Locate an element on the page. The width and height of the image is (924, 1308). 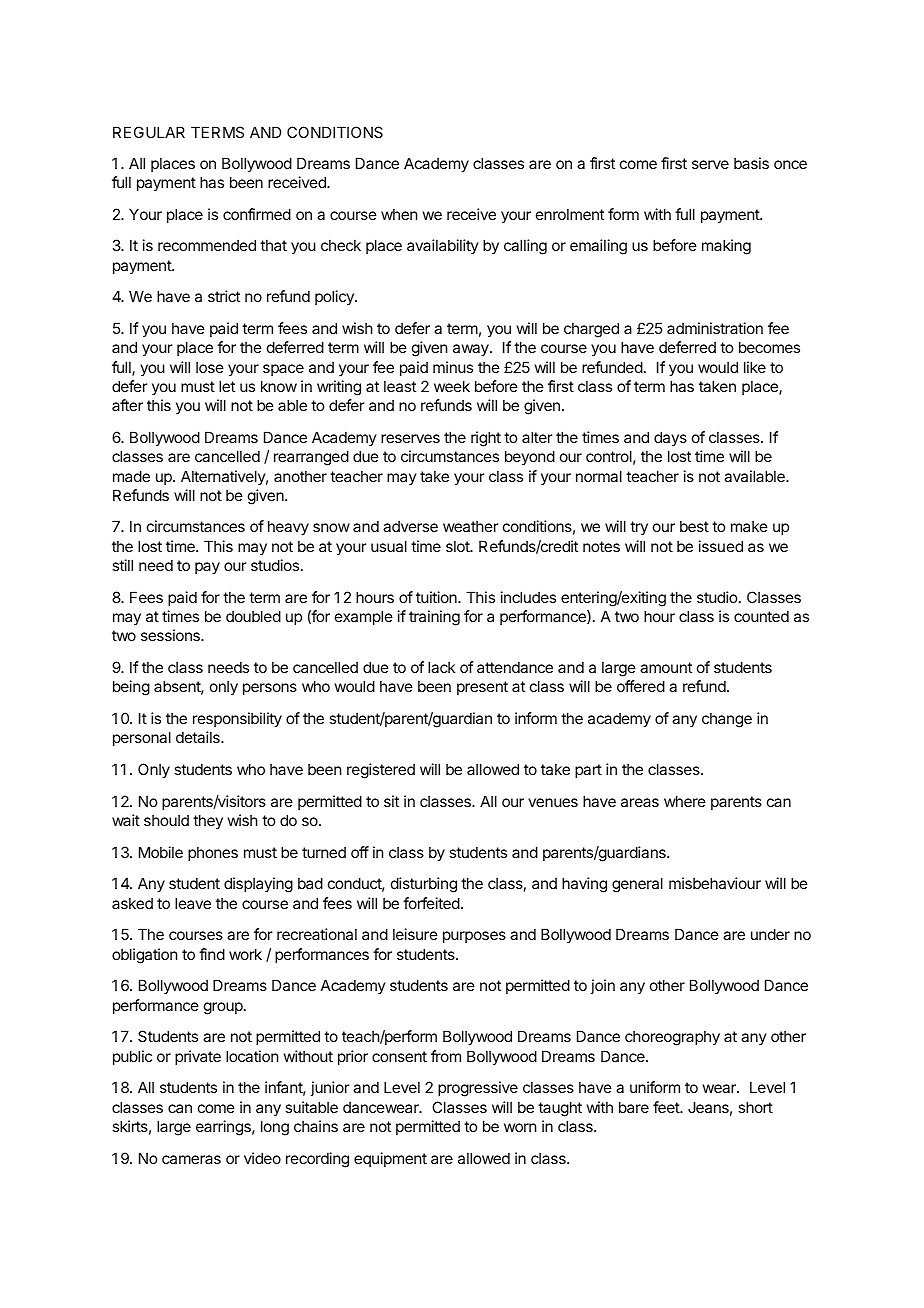
details is located at coordinates (199, 737).
